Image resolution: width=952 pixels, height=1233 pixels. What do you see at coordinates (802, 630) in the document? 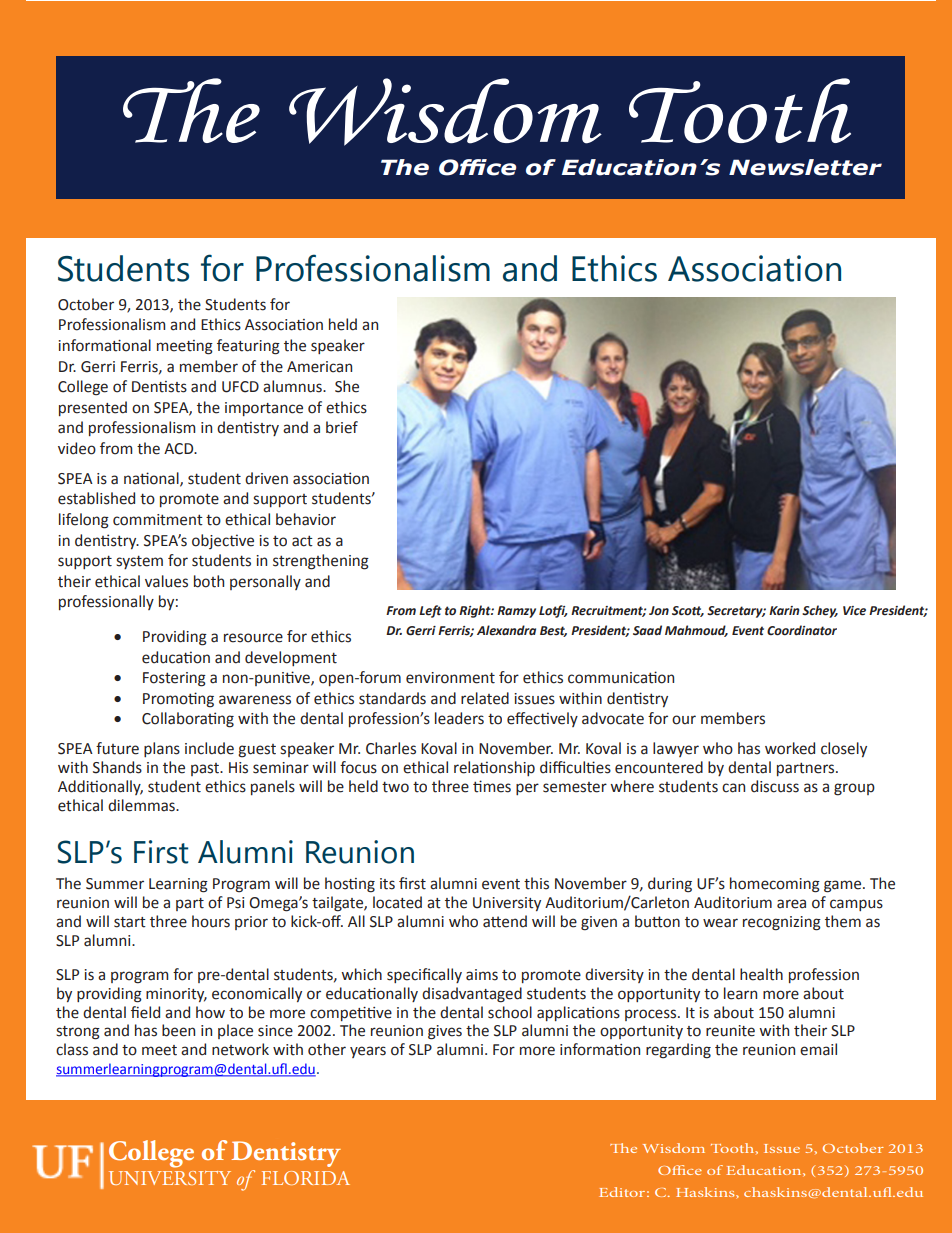
I see `Coordinator` at bounding box center [802, 630].
